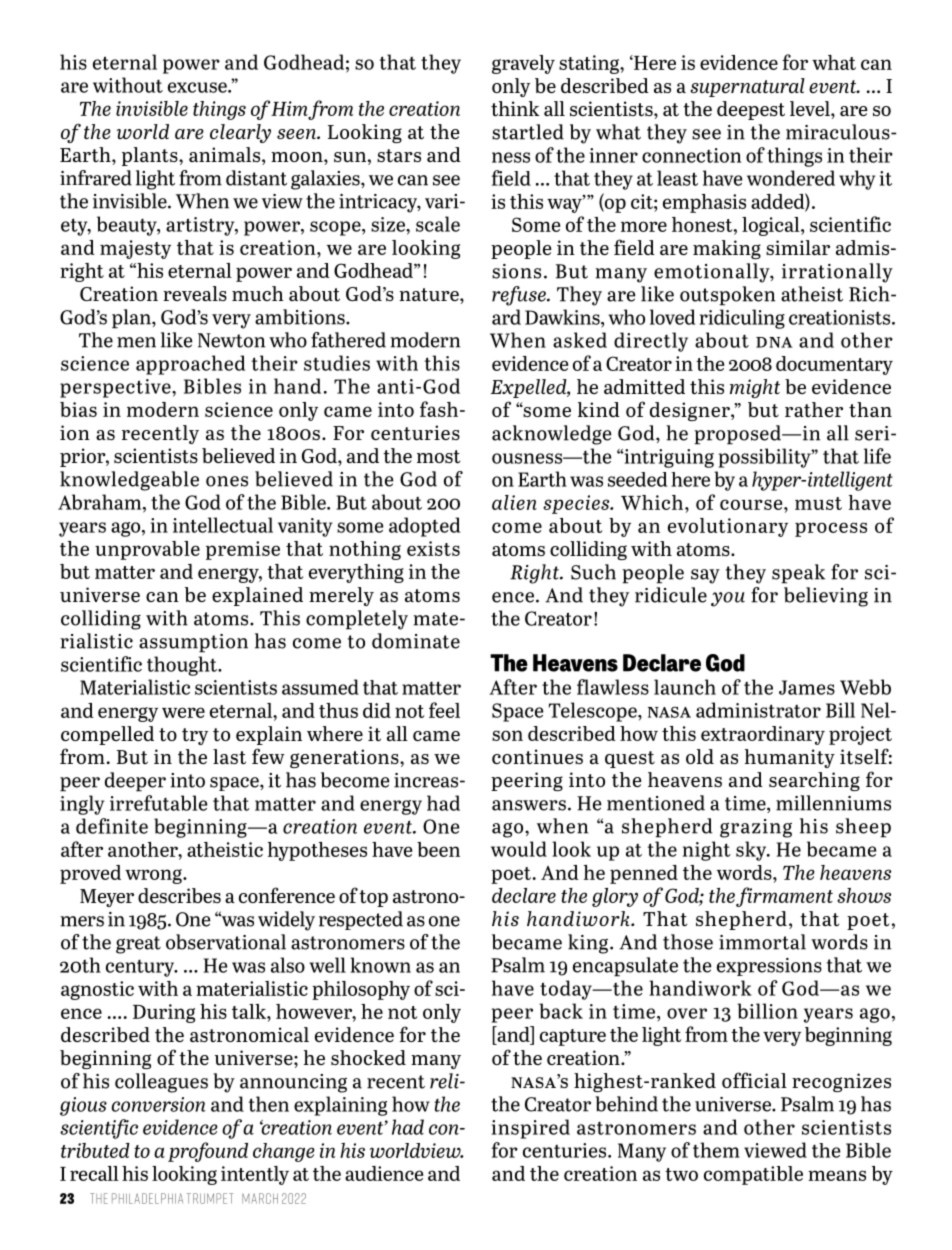 This page has height=1250, width=952. I want to click on been, so click(438, 849).
